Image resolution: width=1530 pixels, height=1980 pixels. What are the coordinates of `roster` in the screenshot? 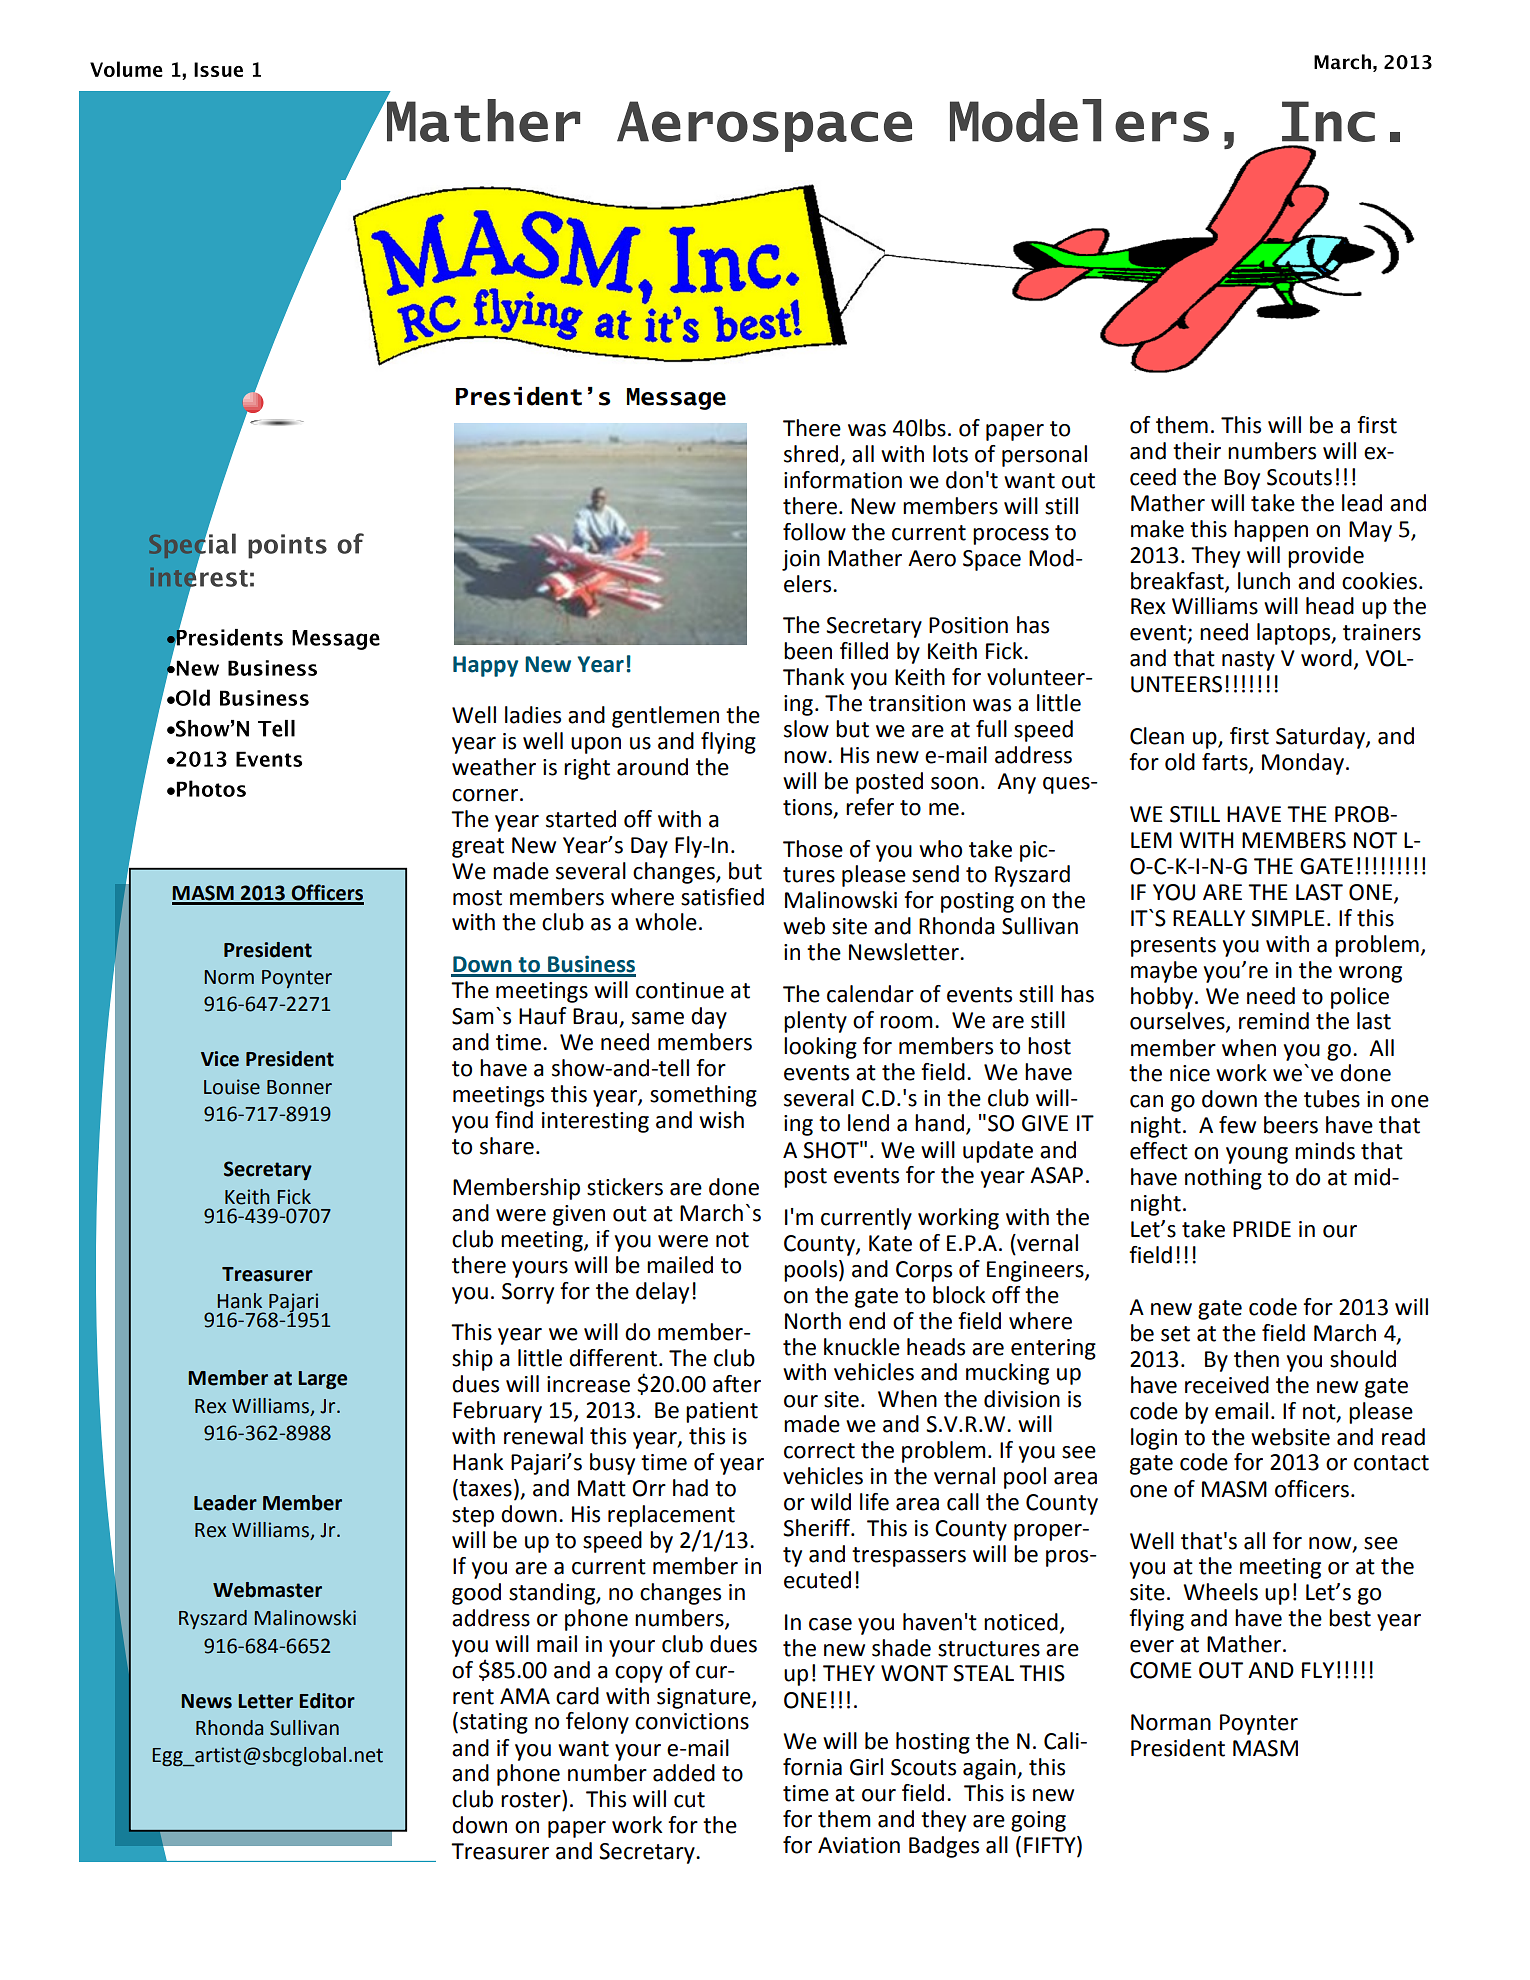 It's located at (532, 1799).
